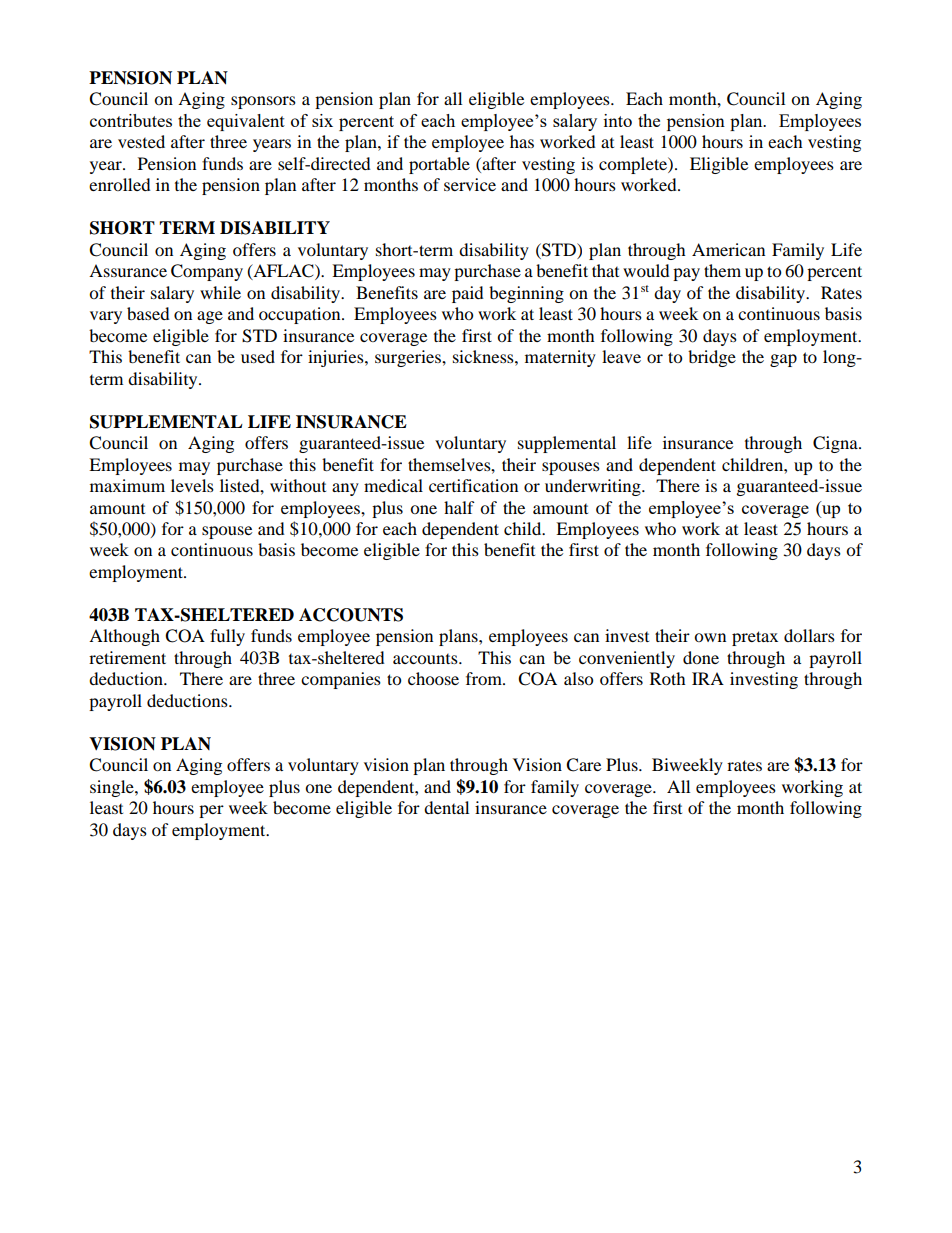  Describe the element at coordinates (113, 788) in the screenshot. I see `single` at that location.
